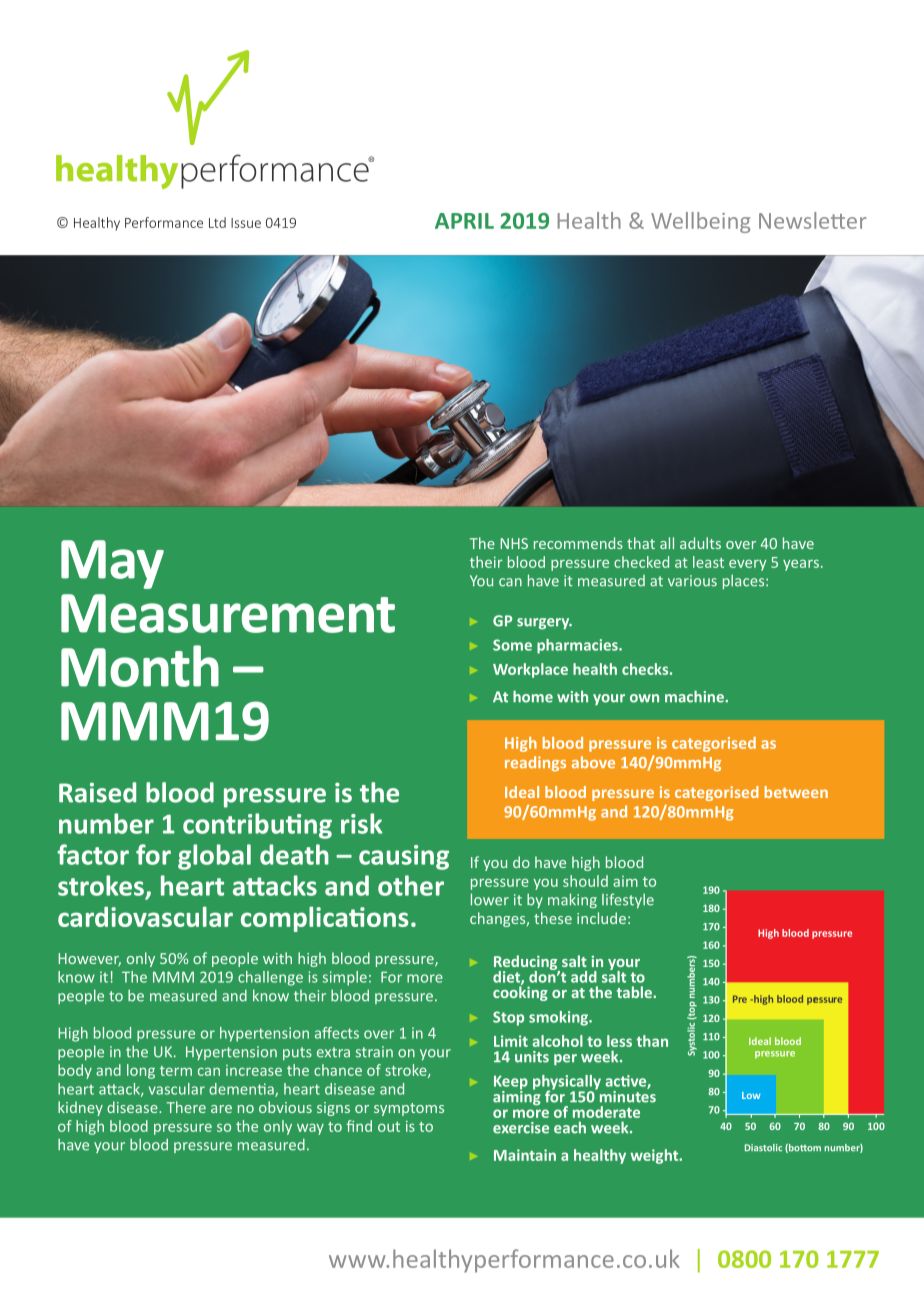  What do you see at coordinates (700, 222) in the screenshot?
I see `Wellbeing` at bounding box center [700, 222].
